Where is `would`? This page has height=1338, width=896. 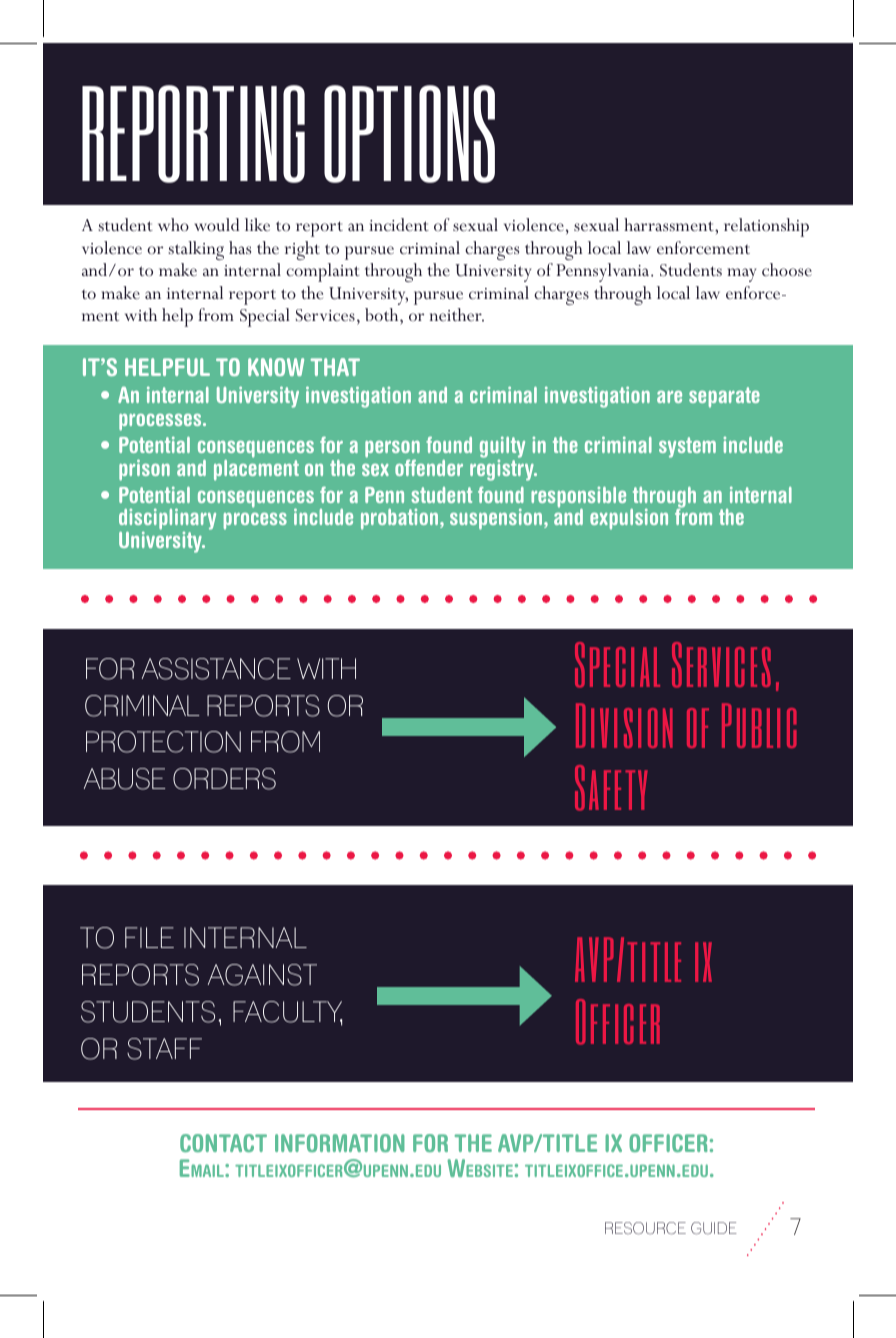 would is located at coordinates (216, 224).
